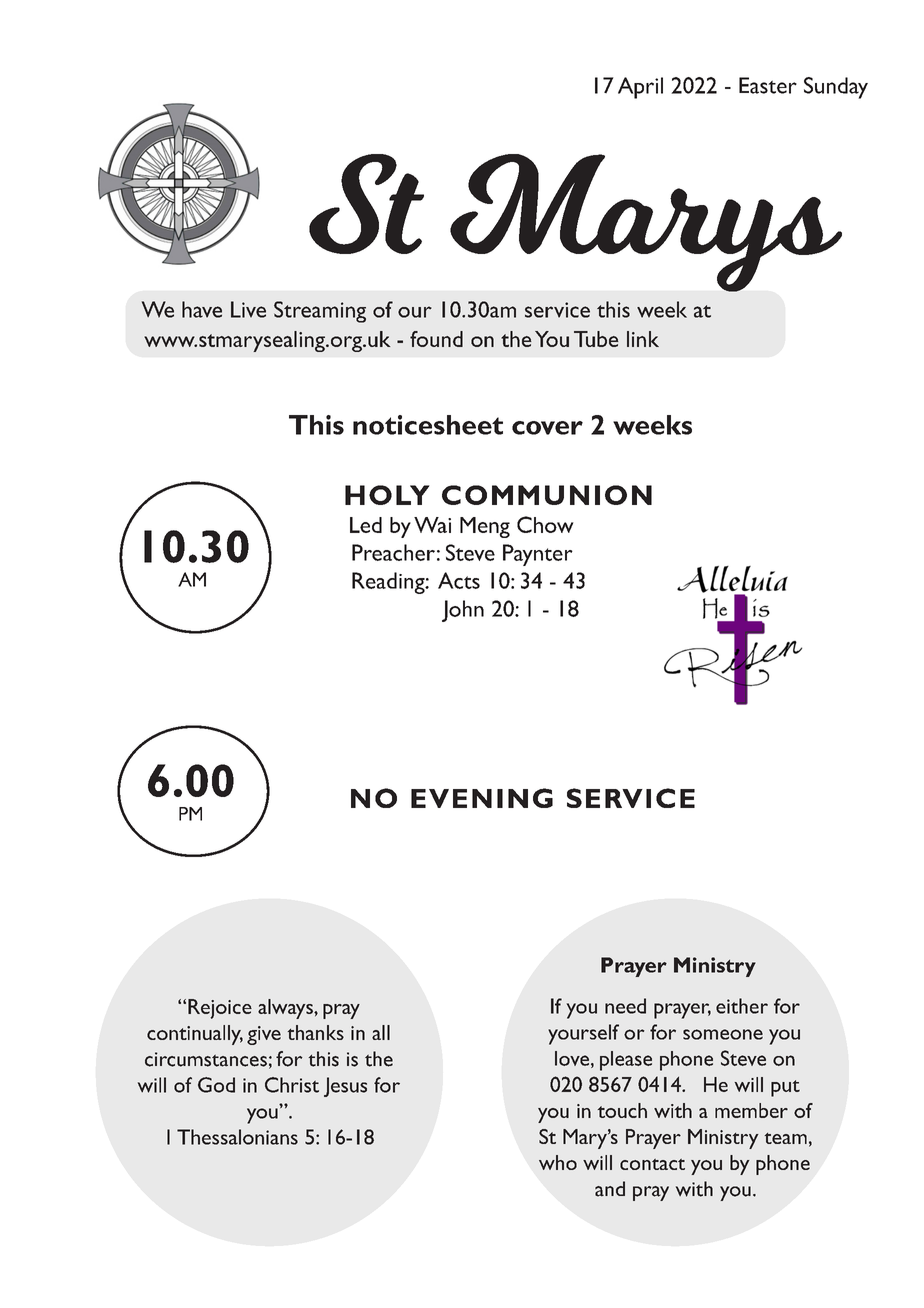 The image size is (924, 1308). I want to click on Easter, so click(768, 85).
